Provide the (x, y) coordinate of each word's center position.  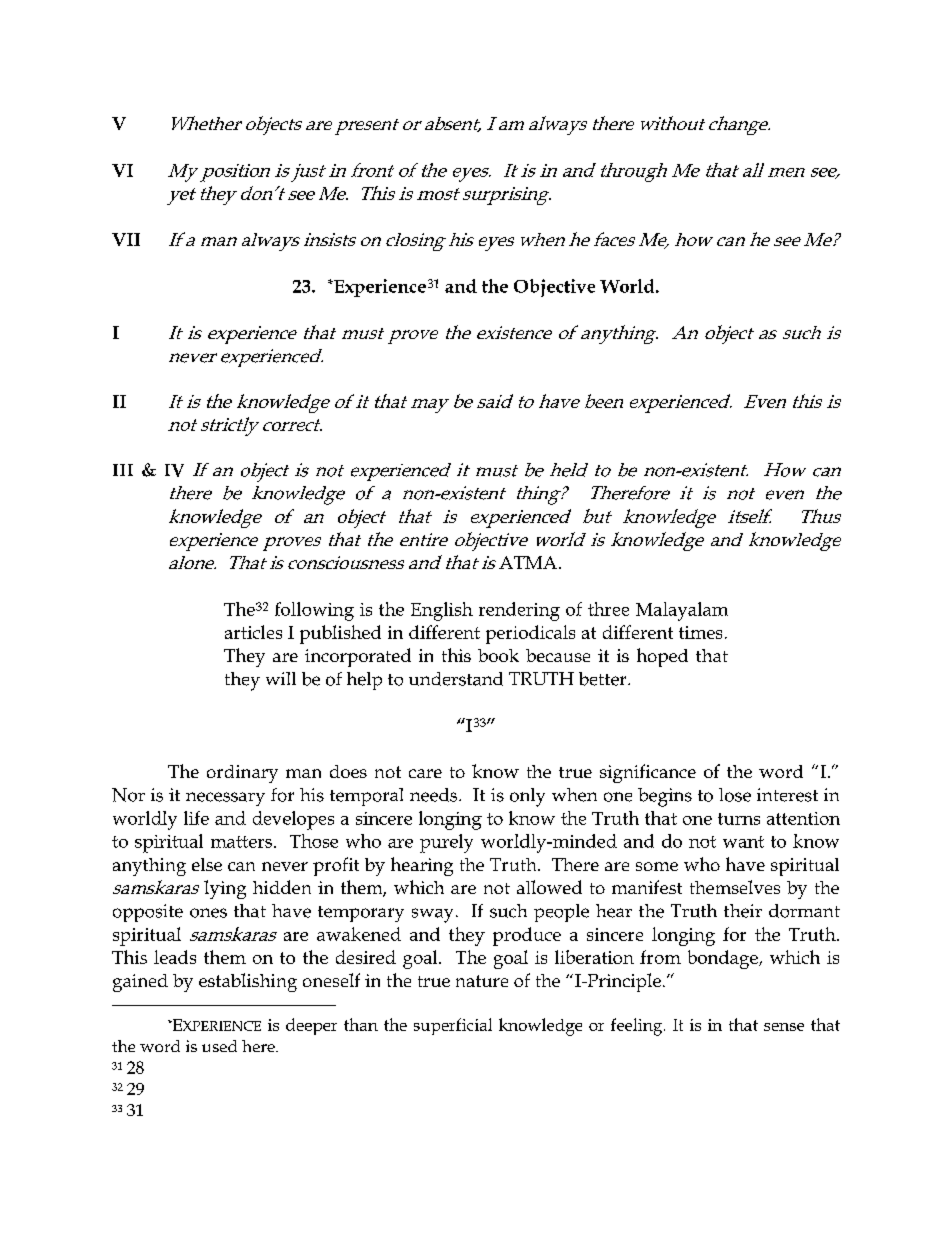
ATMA (528, 562)
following (314, 611)
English (442, 611)
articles (253, 632)
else (207, 864)
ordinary (242, 774)
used (219, 1046)
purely (446, 843)
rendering (519, 611)
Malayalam (682, 611)
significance (648, 773)
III (123, 470)
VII (126, 239)
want (743, 842)
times (700, 632)
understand (456, 679)
